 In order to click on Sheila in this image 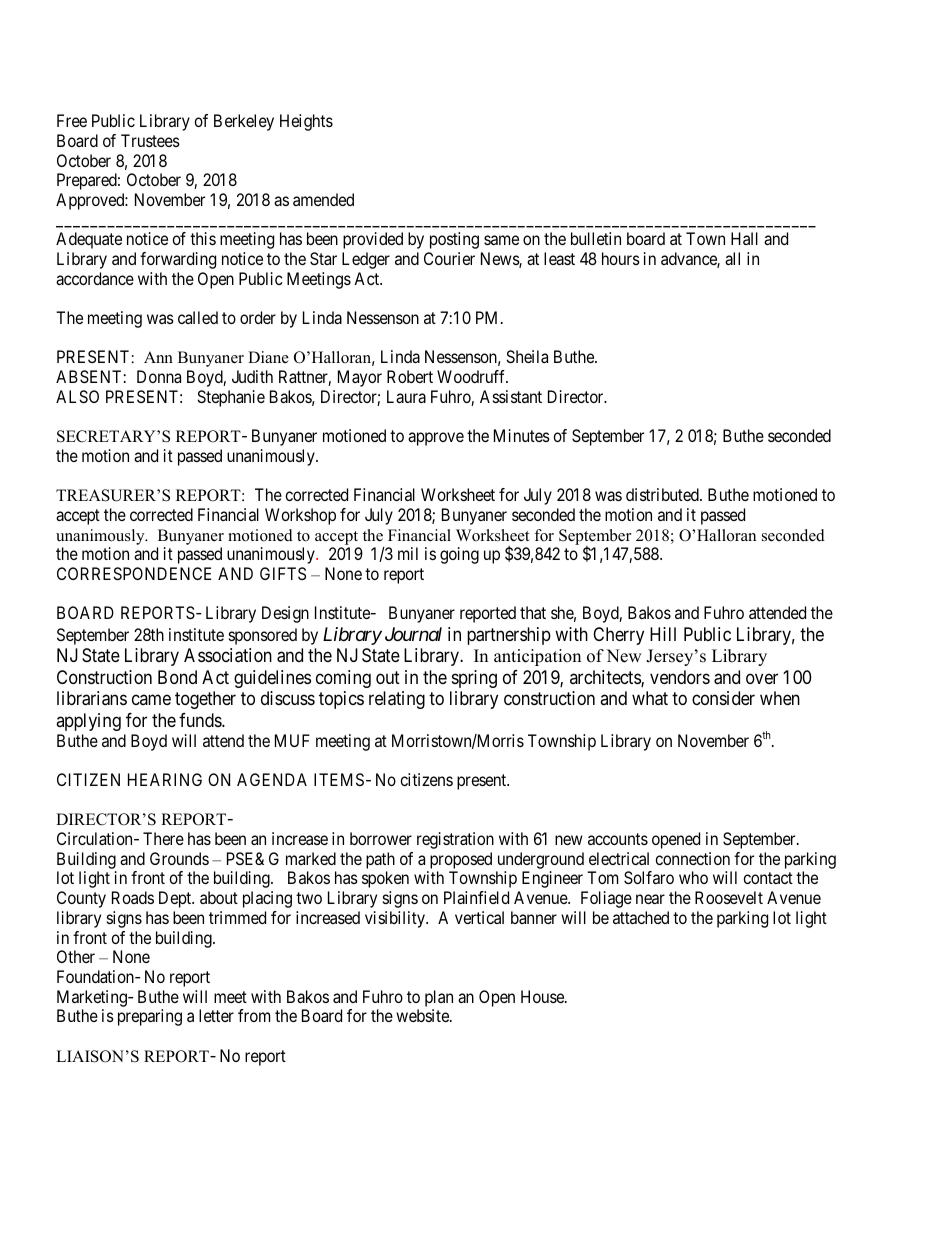, I will do `click(527, 356)`.
